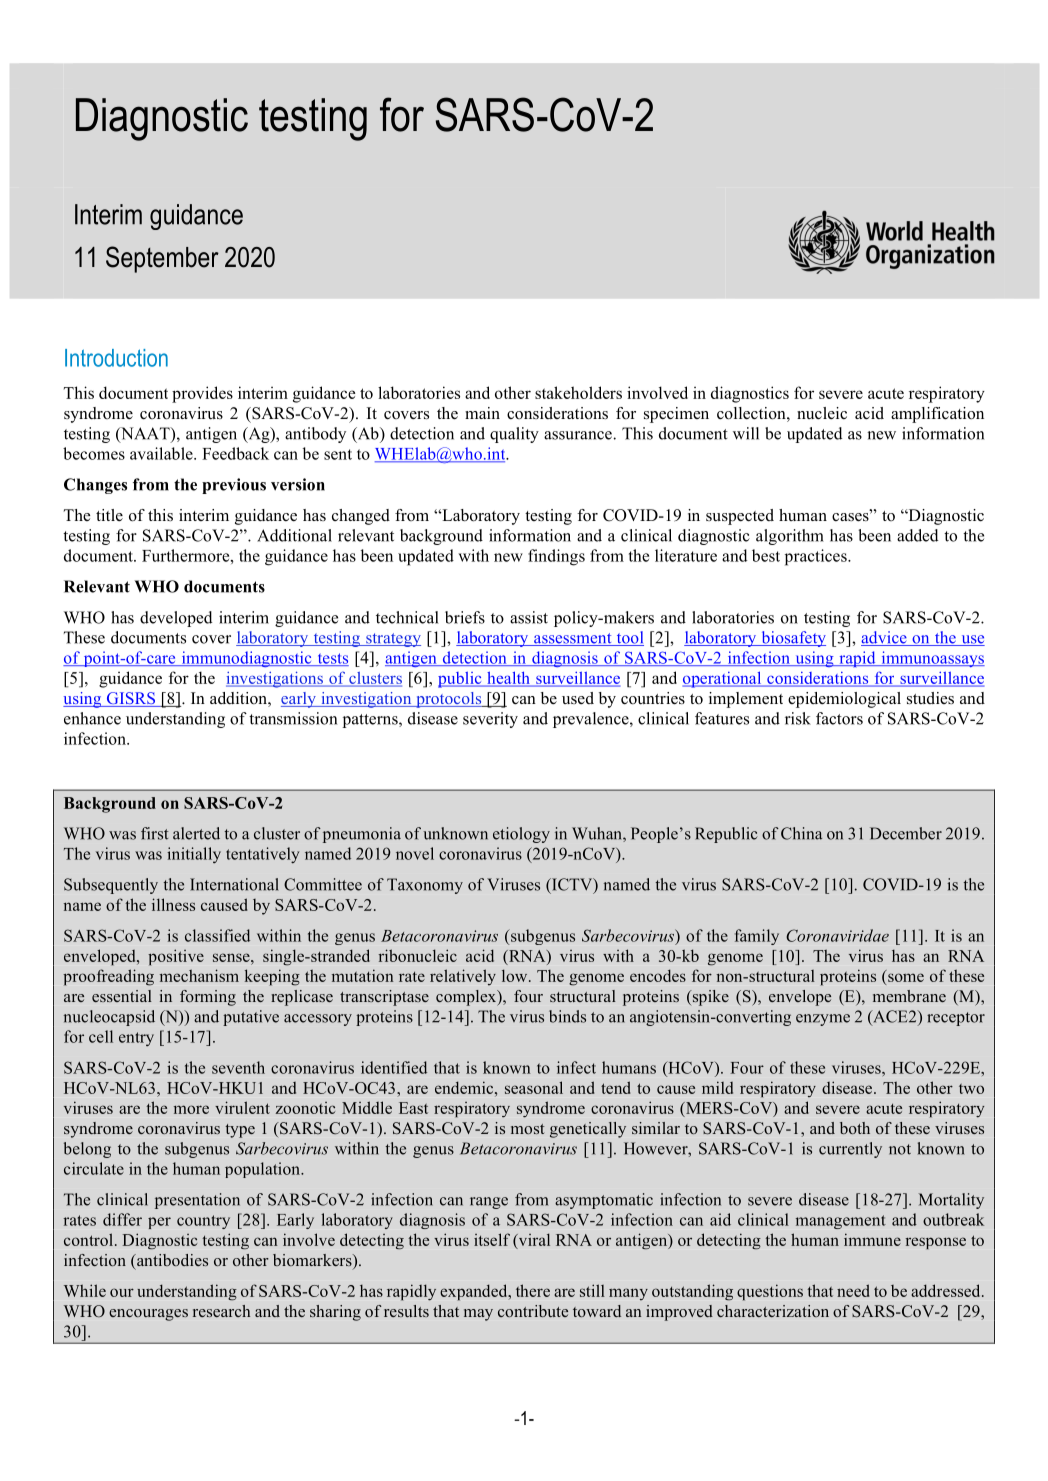 The height and width of the document is (1481, 1048). What do you see at coordinates (937, 415) in the document?
I see `amplification` at bounding box center [937, 415].
